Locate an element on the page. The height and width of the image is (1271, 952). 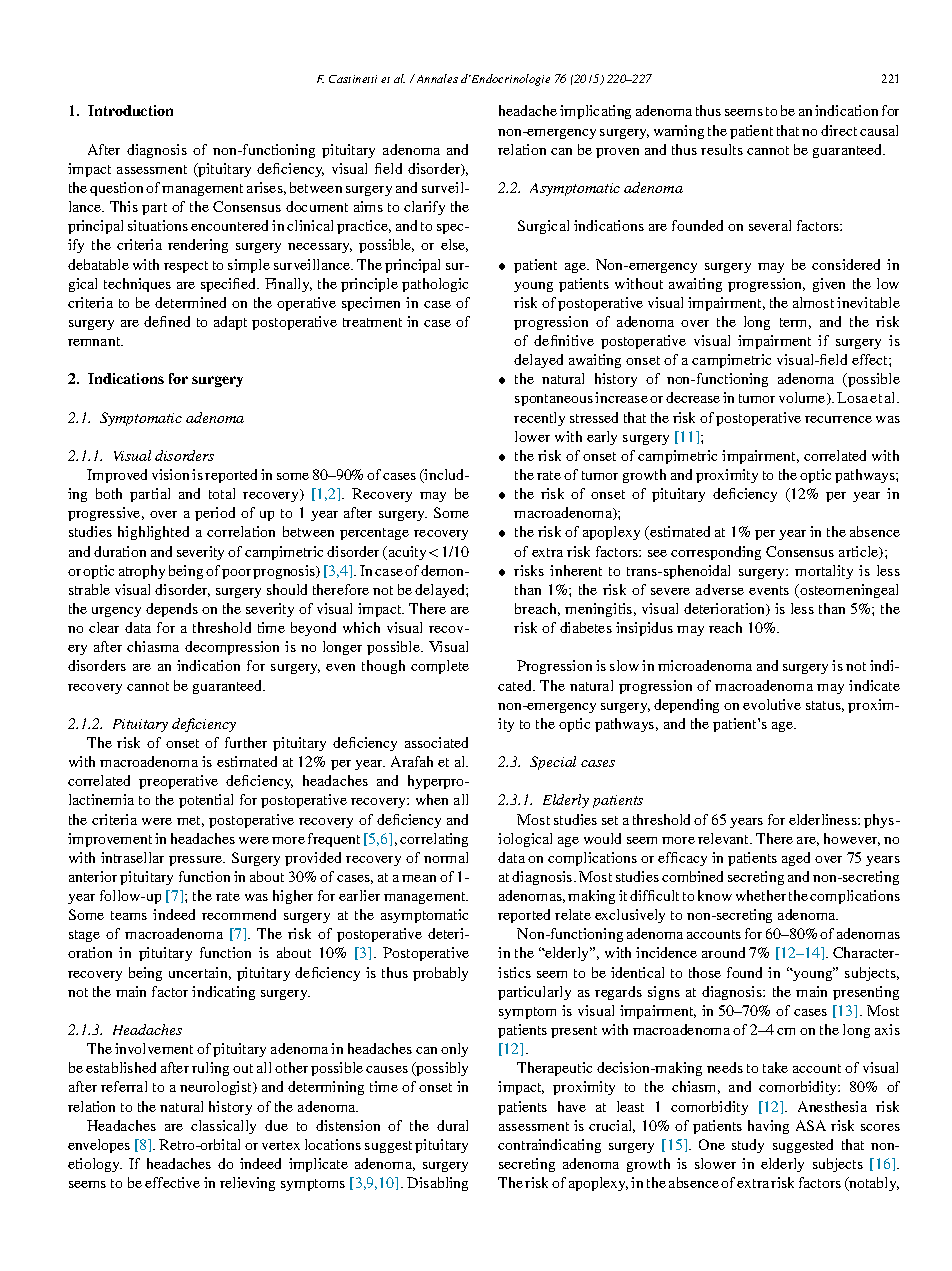
complete is located at coordinates (440, 667).
